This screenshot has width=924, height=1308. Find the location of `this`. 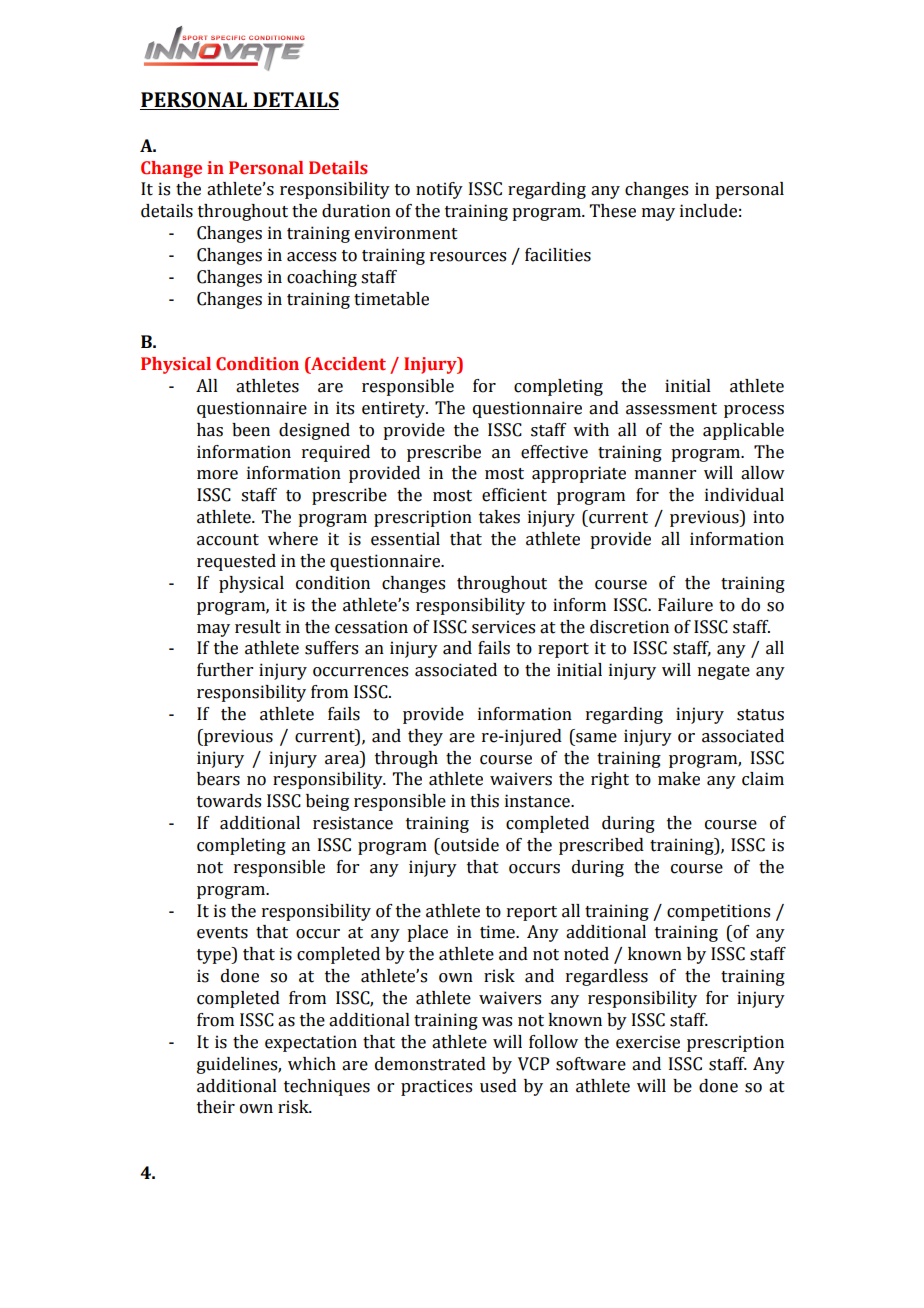

this is located at coordinates (484, 801).
